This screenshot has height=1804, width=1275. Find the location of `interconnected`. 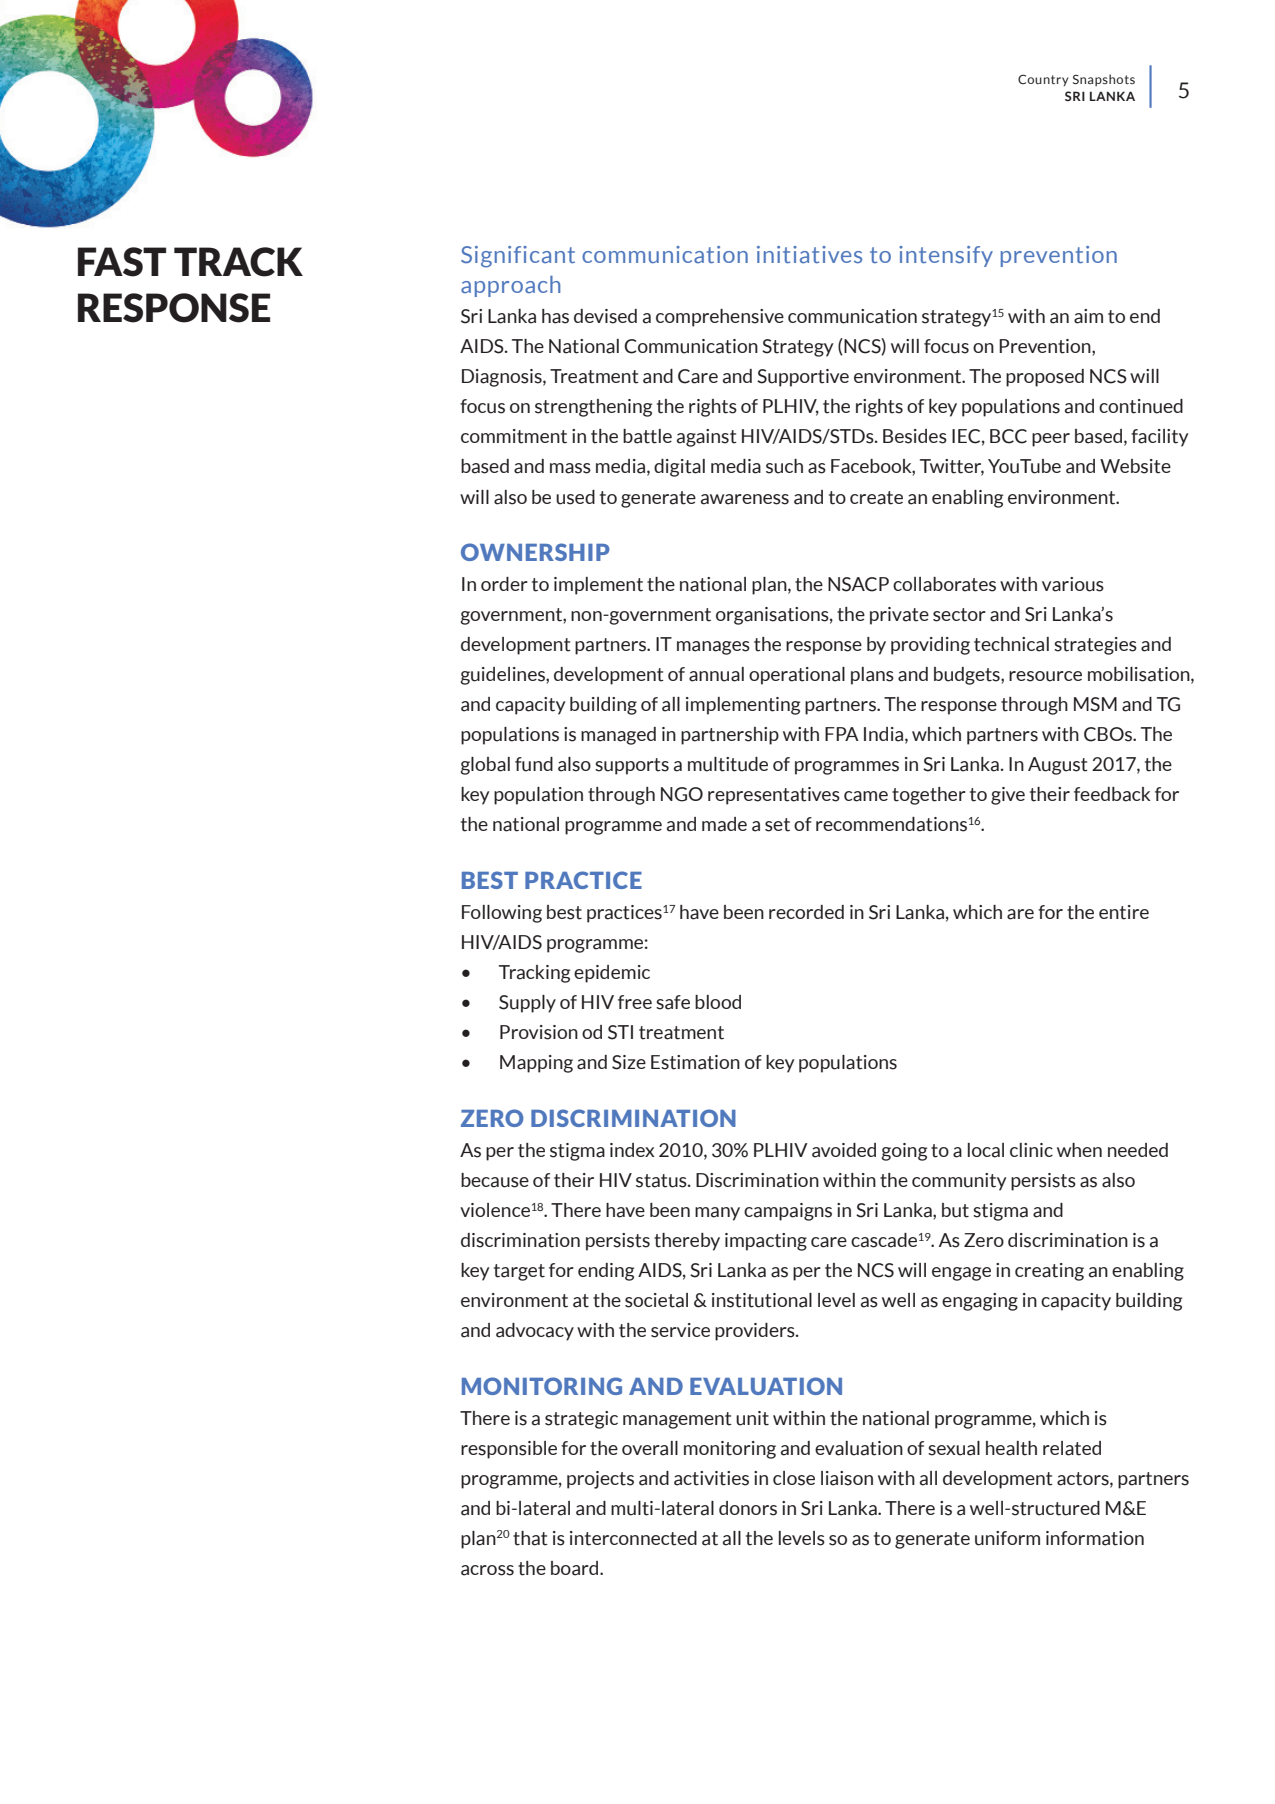

interconnected is located at coordinates (633, 1538).
